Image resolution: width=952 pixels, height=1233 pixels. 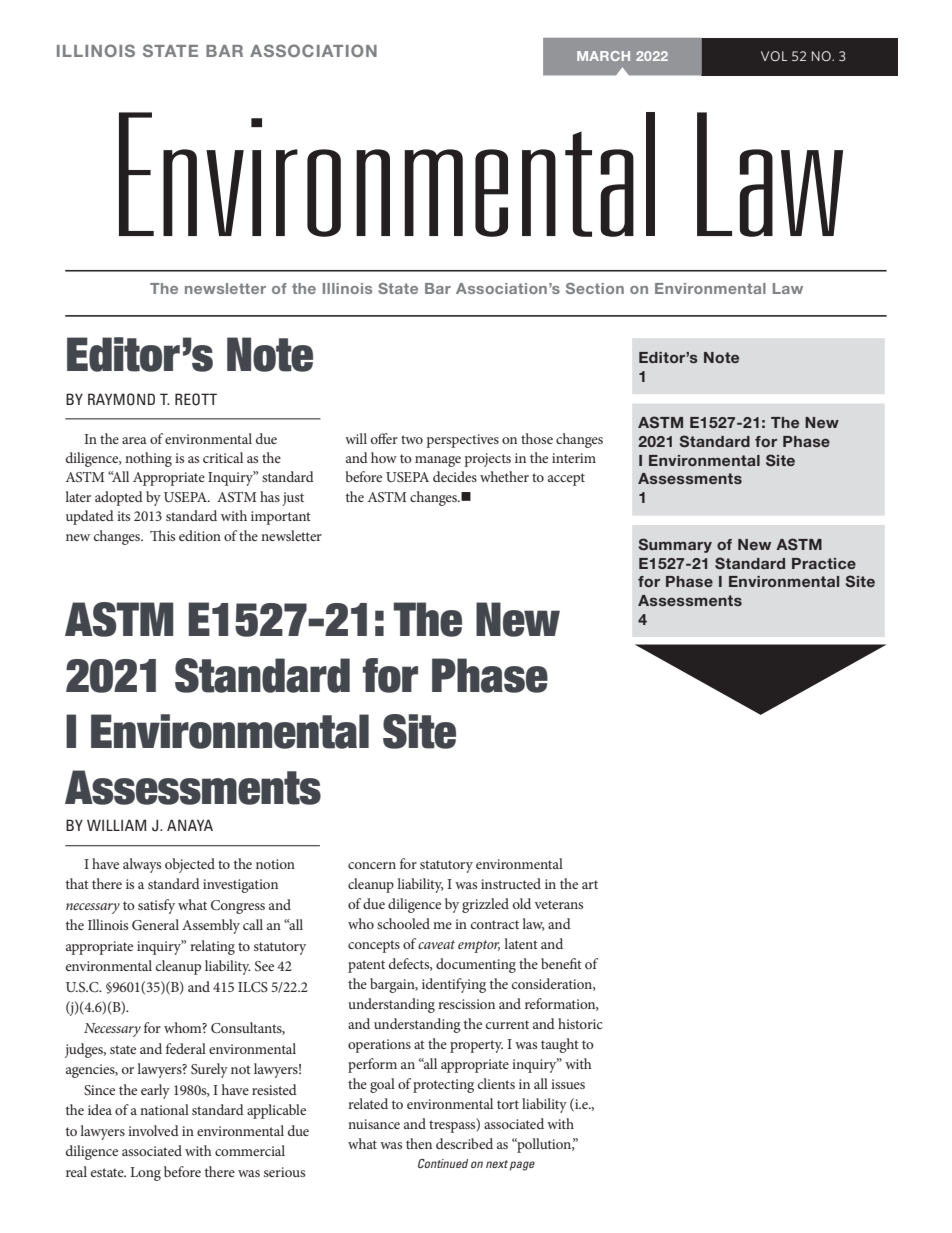 I want to click on issues, so click(x=568, y=1084).
